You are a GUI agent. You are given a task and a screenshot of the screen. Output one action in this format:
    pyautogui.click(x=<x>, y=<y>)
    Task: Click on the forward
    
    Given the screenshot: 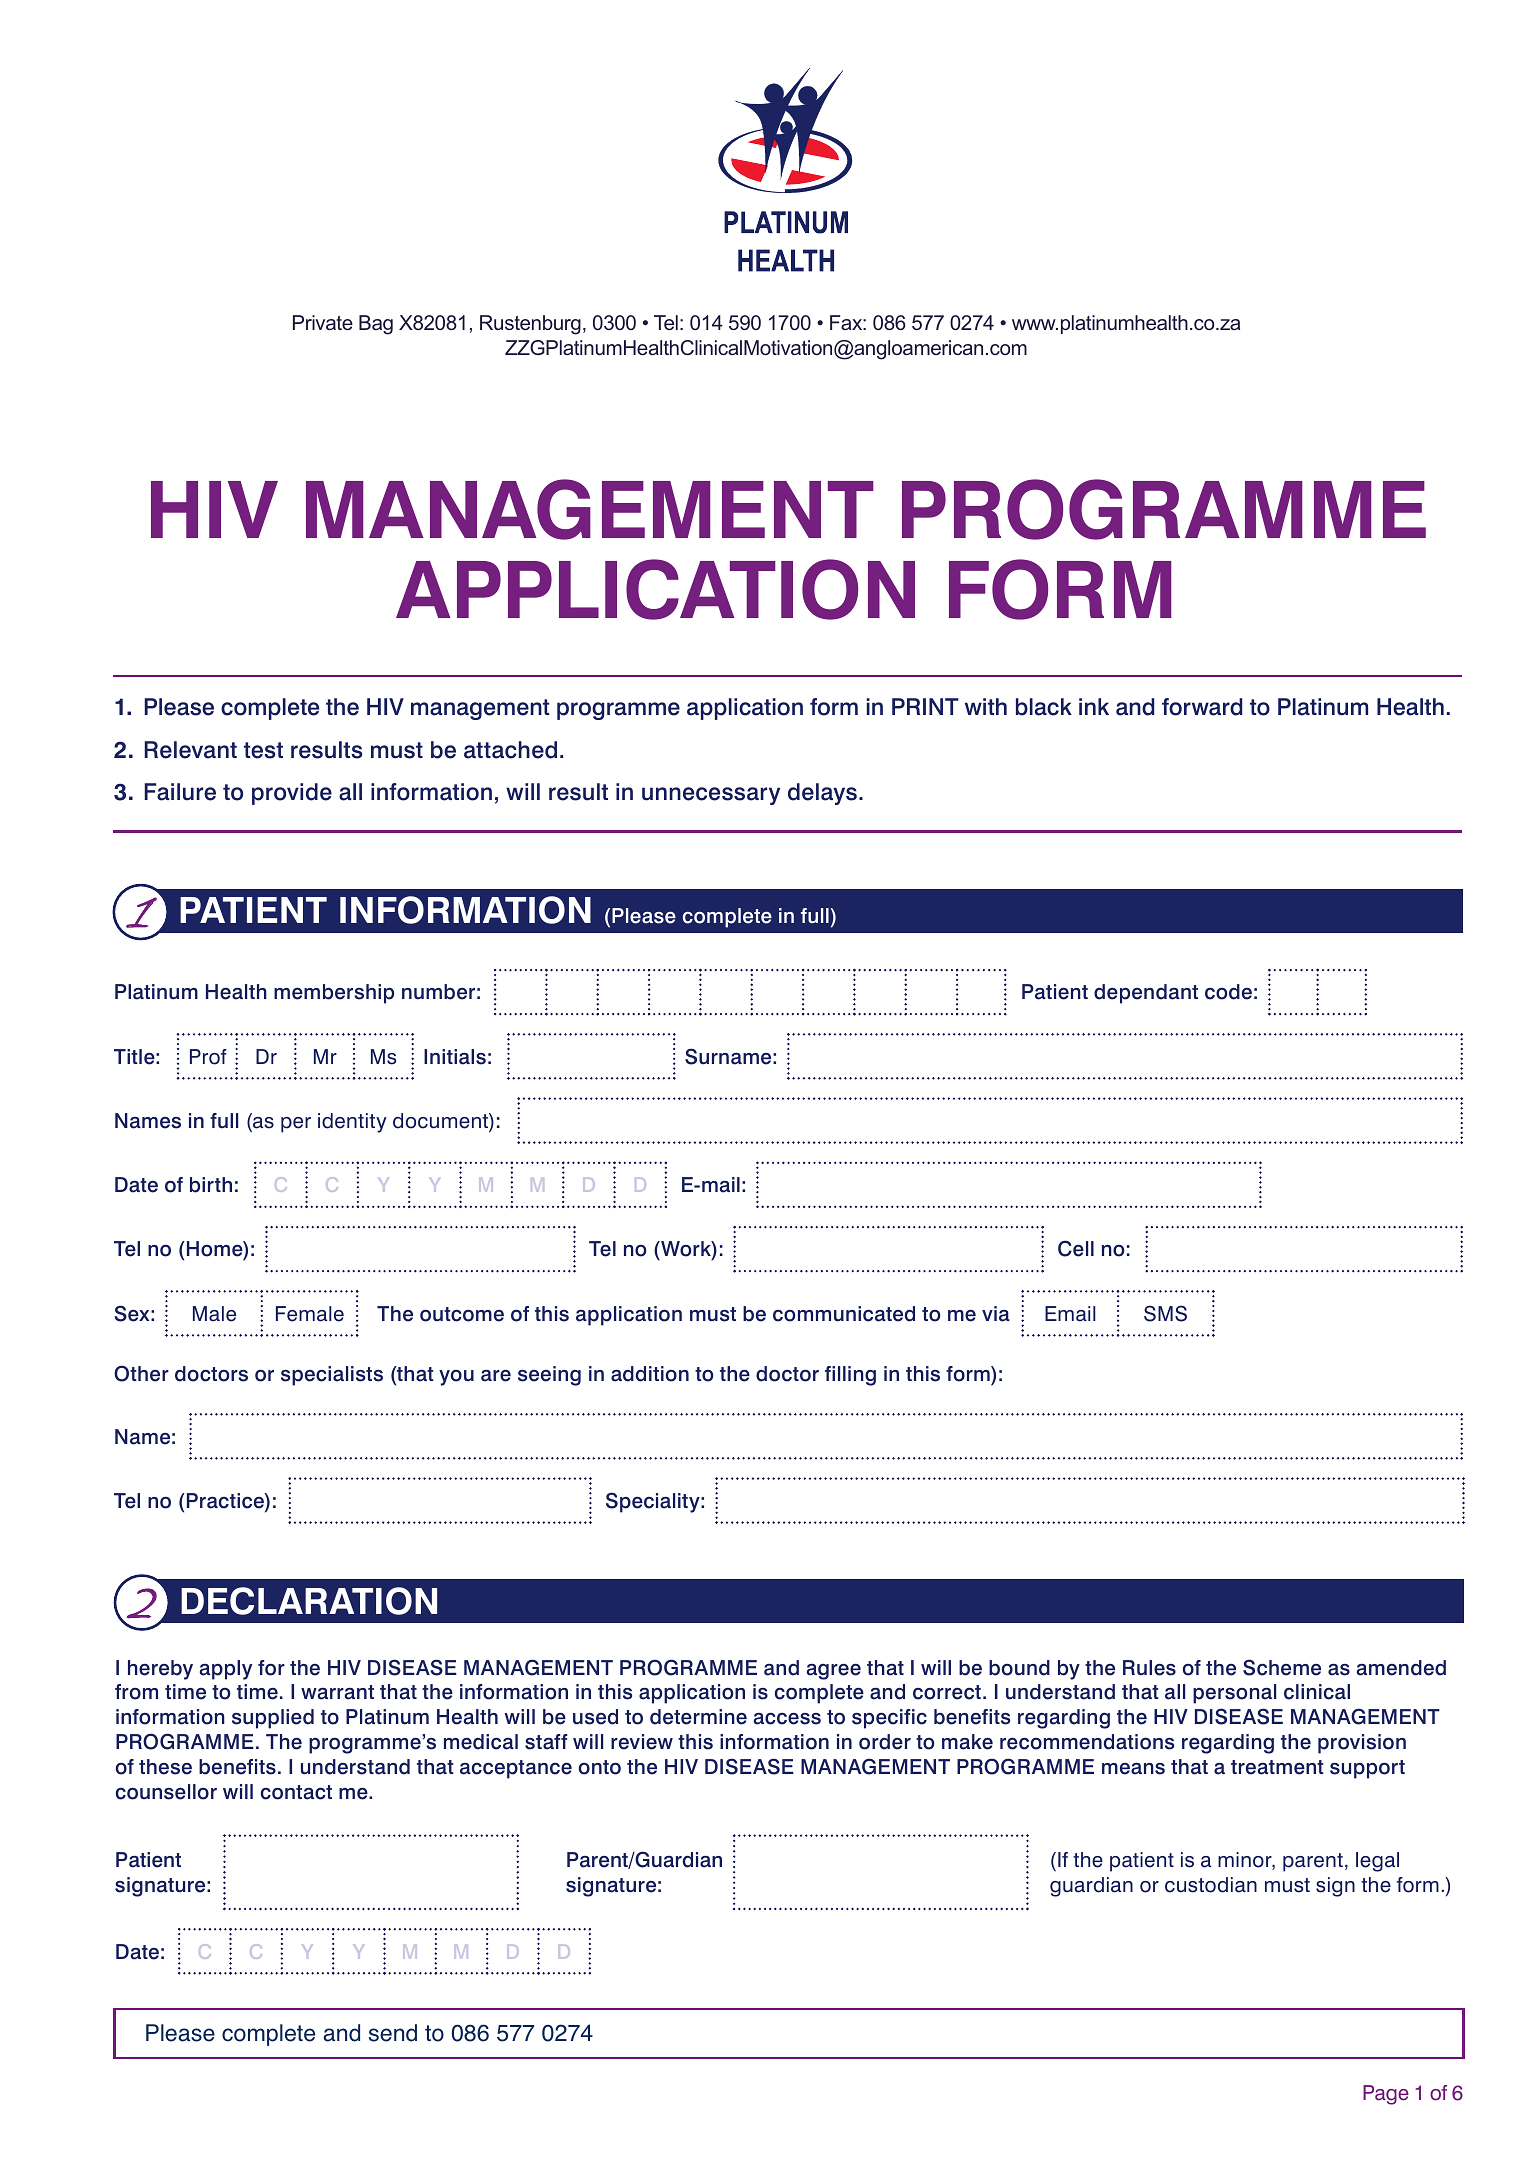 What is the action you would take?
    pyautogui.click(x=1202, y=707)
